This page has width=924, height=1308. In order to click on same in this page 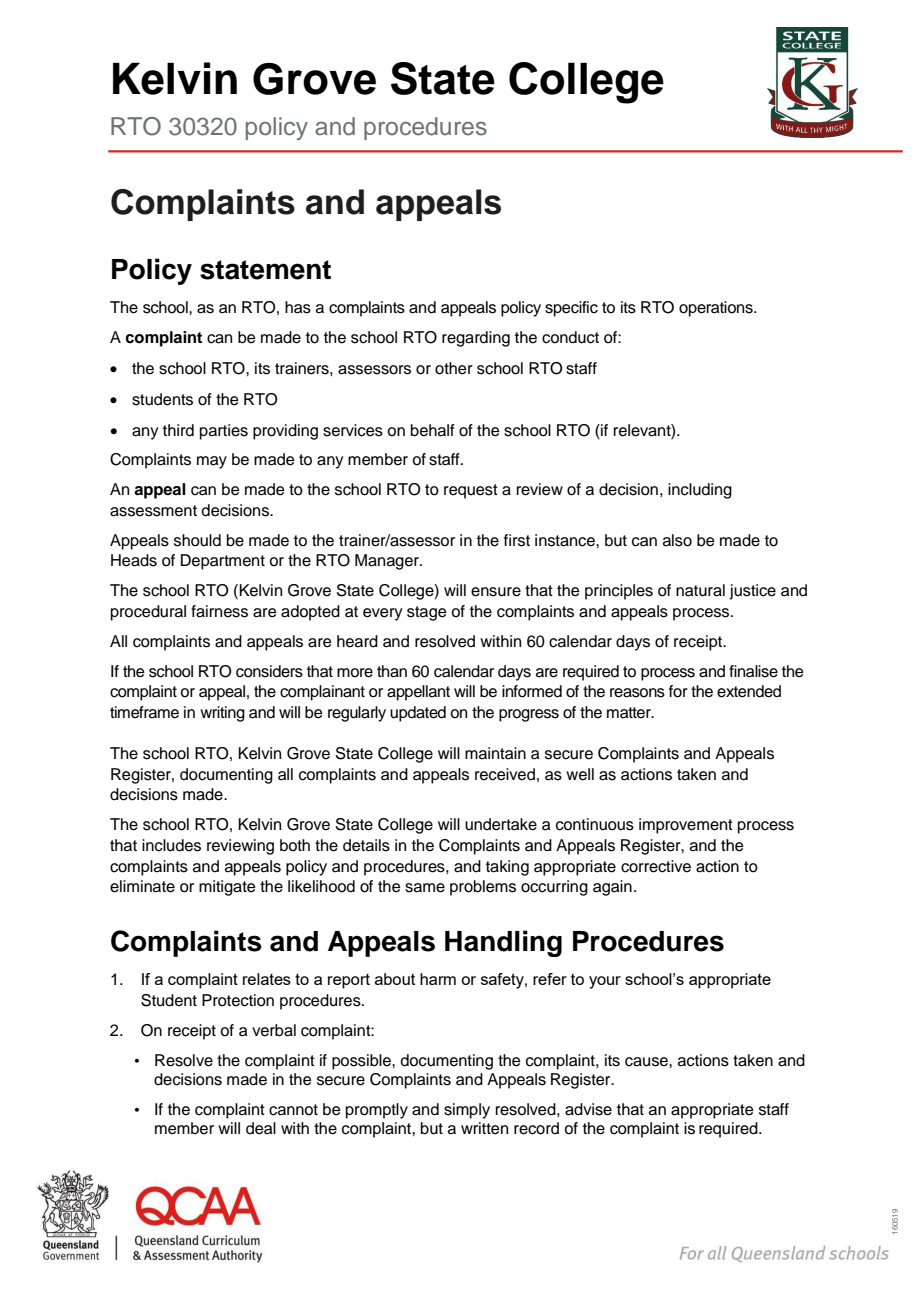, I will do `click(425, 888)`.
